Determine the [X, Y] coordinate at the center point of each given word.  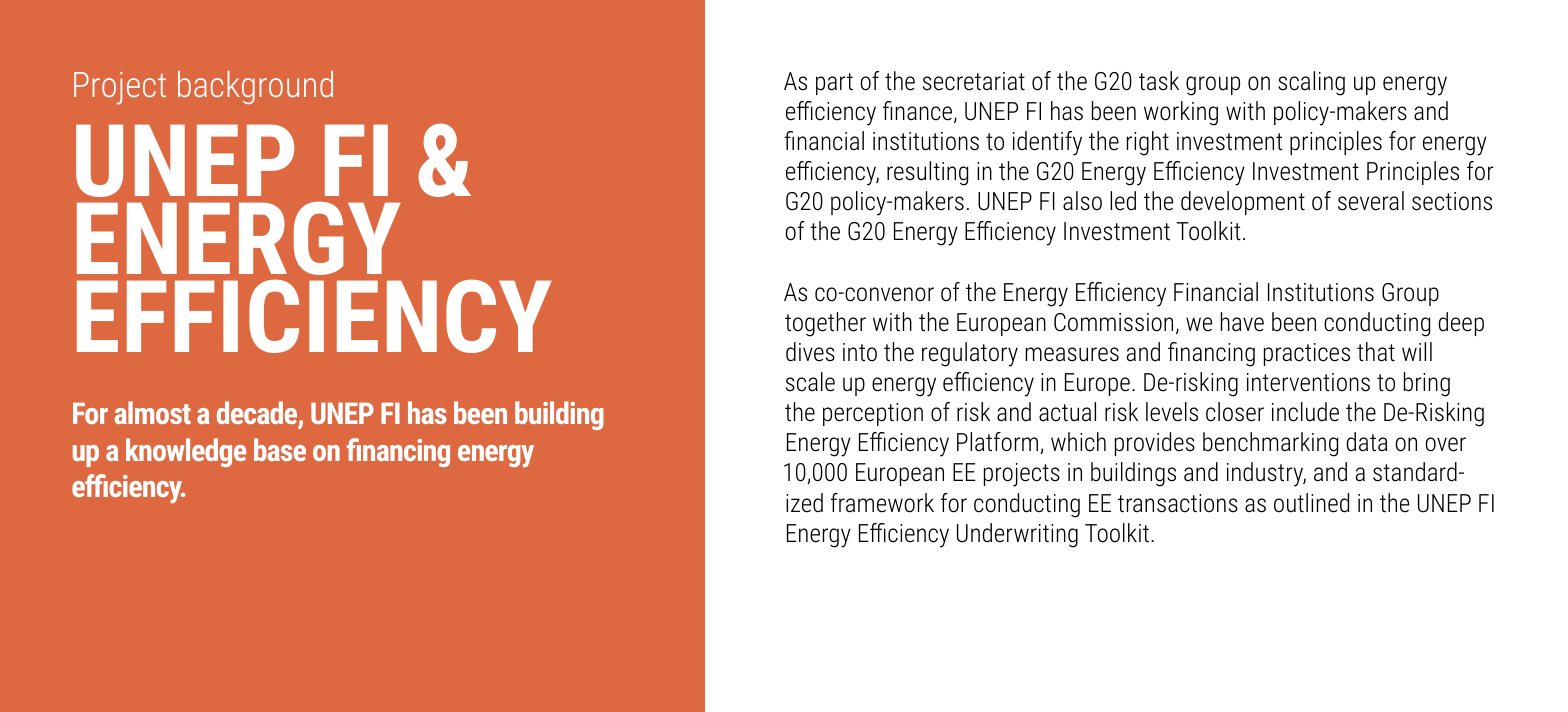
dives [810, 352]
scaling [1311, 83]
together [825, 324]
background [255, 87]
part [834, 84]
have [1242, 322]
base [280, 449]
